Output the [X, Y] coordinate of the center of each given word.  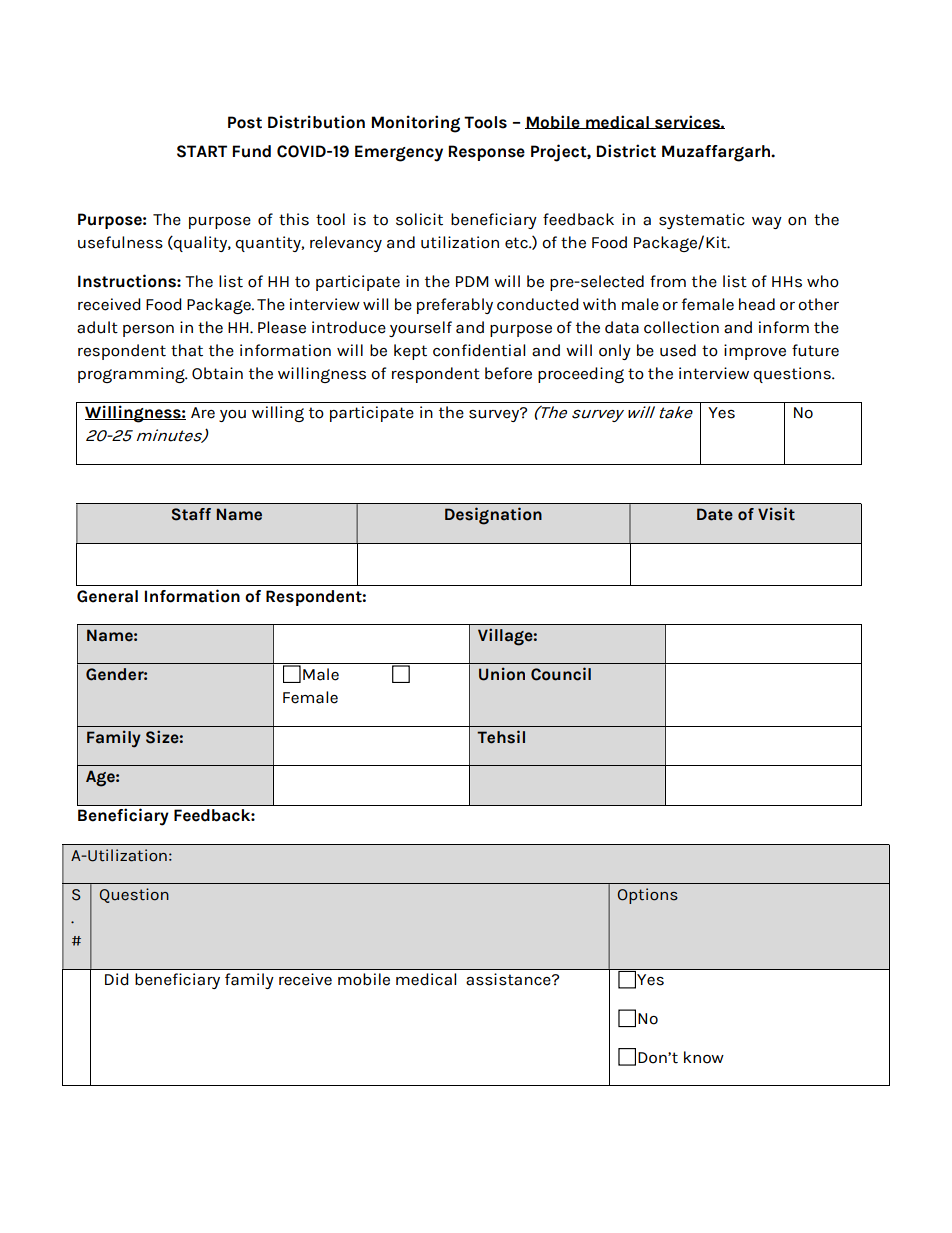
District [626, 151]
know [704, 1057]
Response [487, 153]
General [107, 596]
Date [715, 514]
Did [117, 979]
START [202, 151]
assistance [509, 979]
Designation [493, 516]
